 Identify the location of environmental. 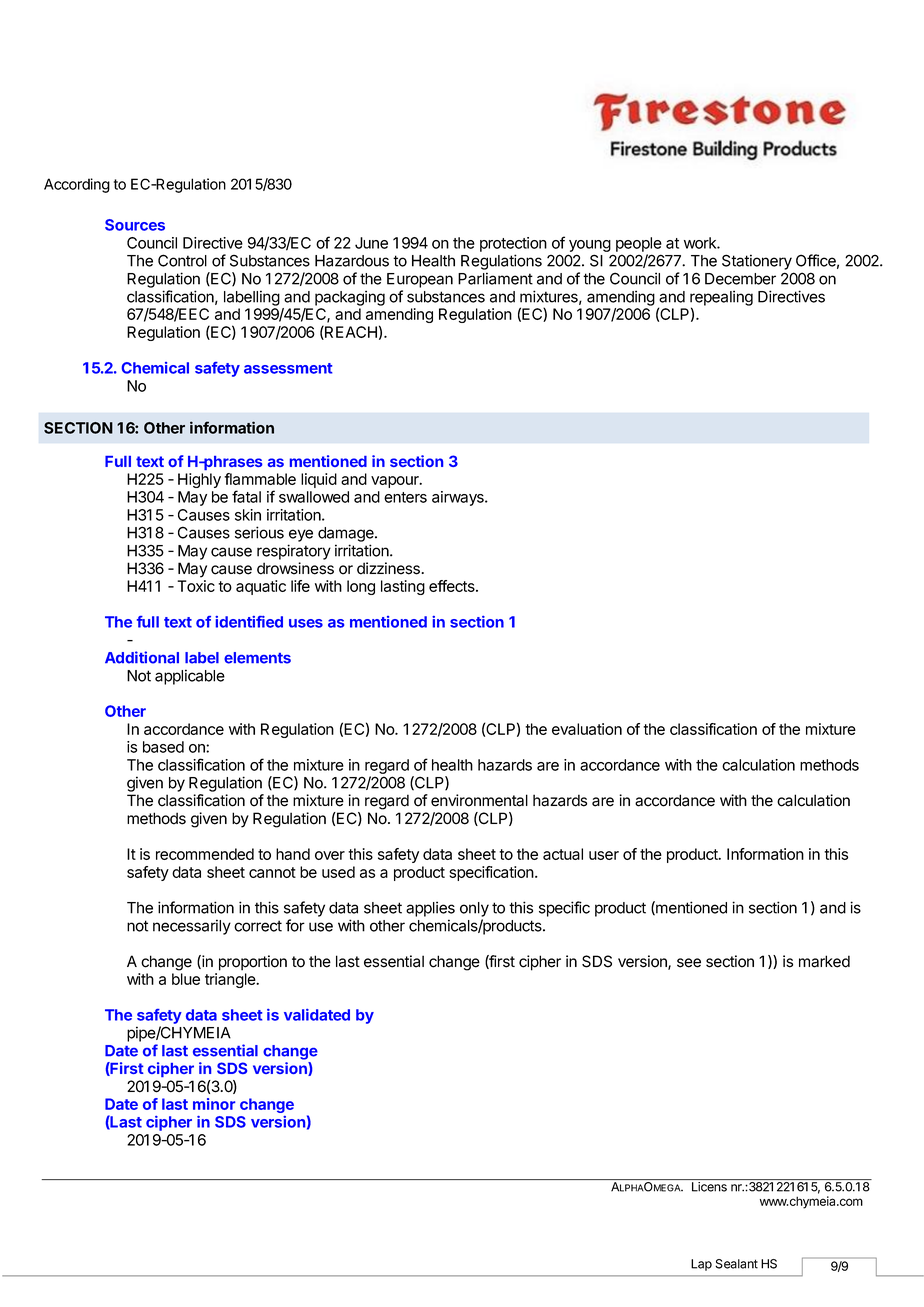
(479, 800).
